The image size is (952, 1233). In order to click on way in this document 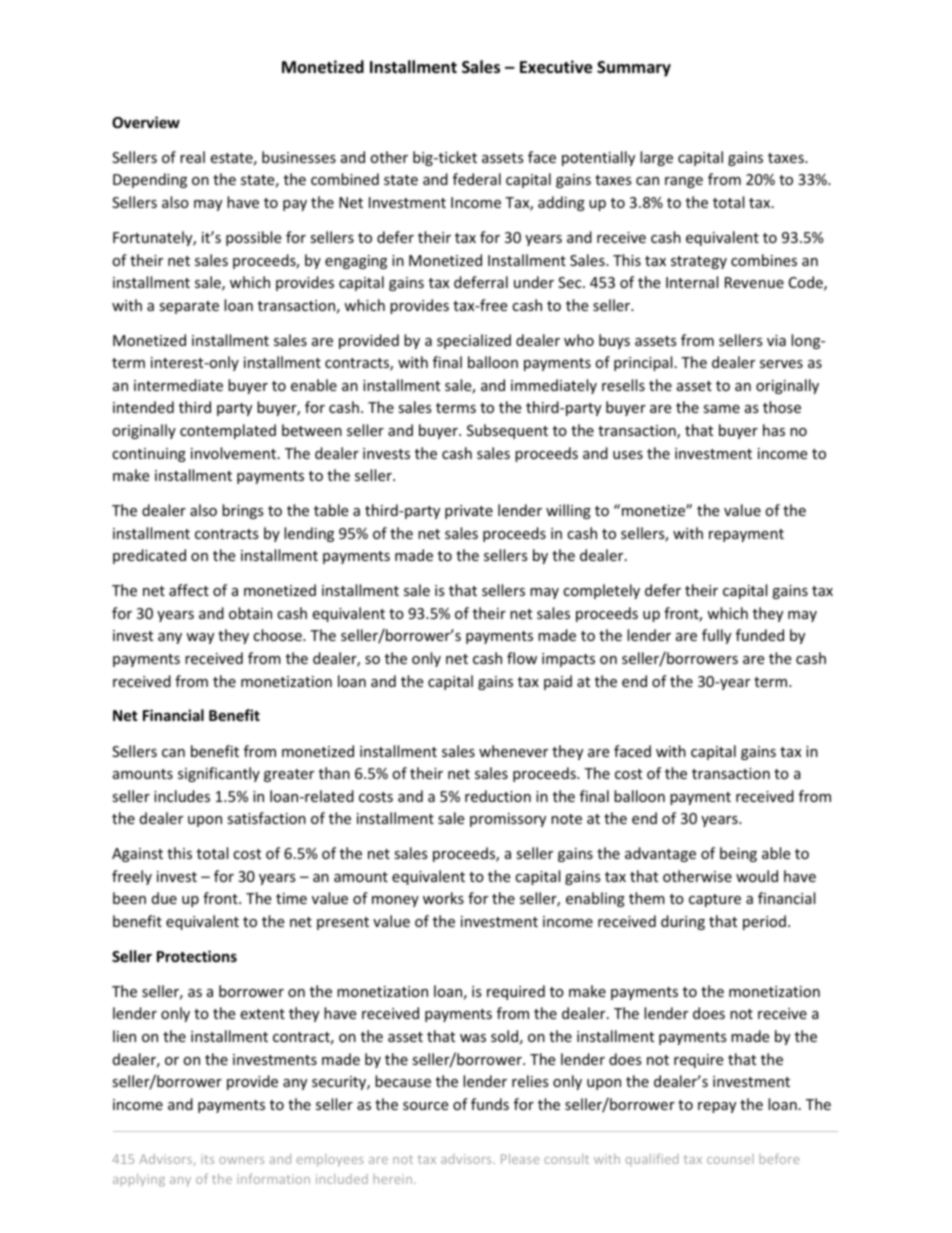, I will do `click(200, 638)`.
